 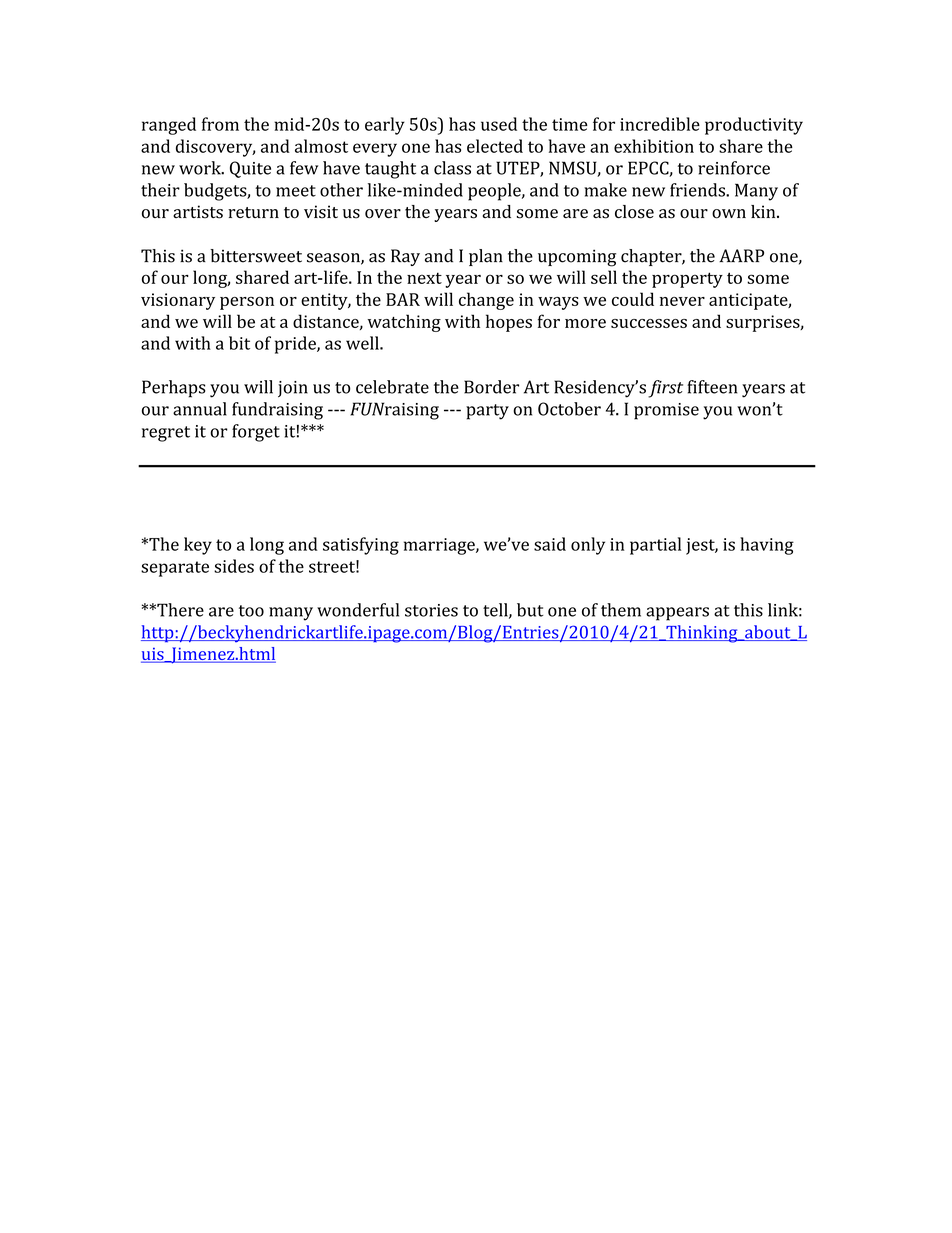 What do you see at coordinates (654, 146) in the screenshot?
I see `exhibition` at bounding box center [654, 146].
